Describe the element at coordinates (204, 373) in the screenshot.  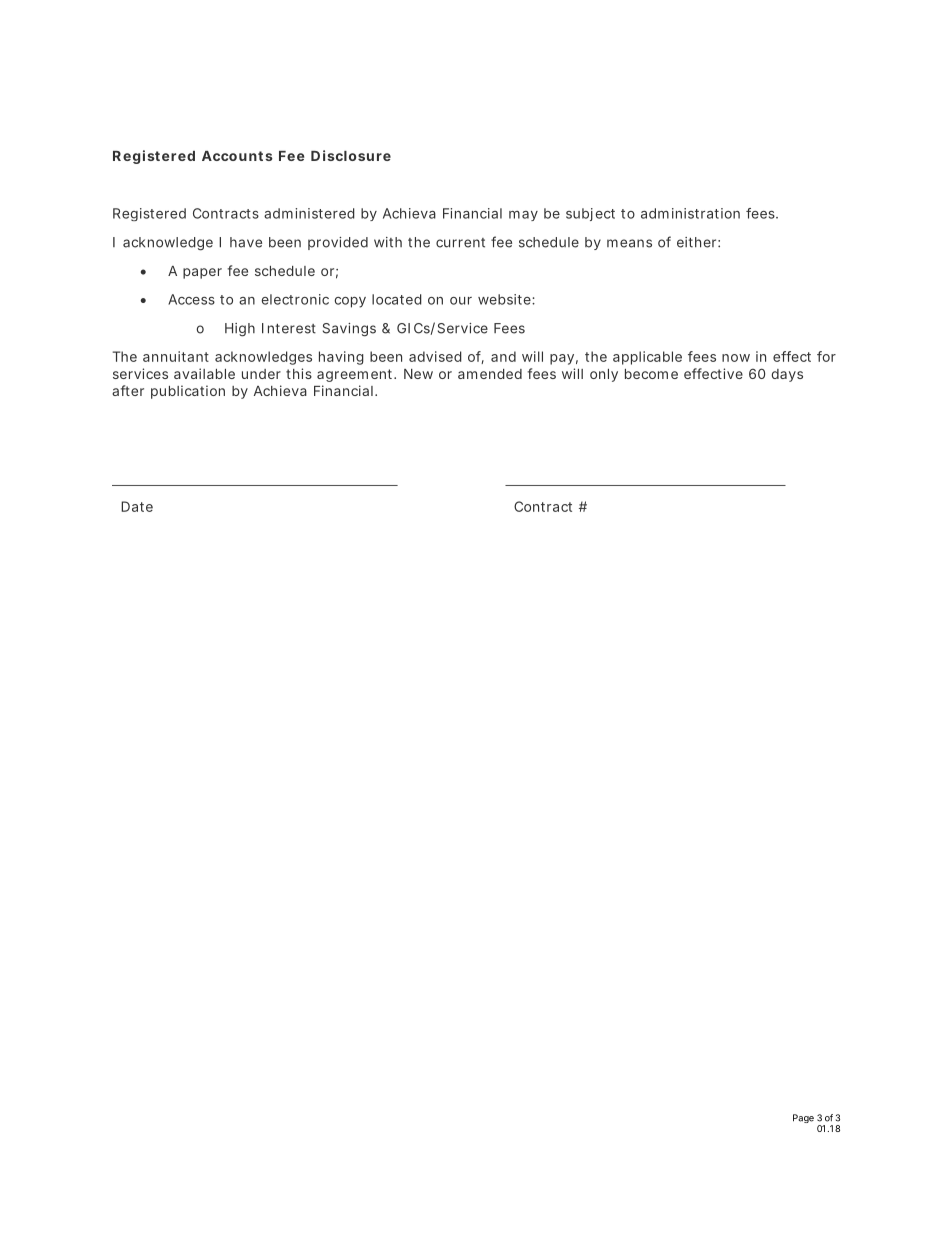
I see `available` at that location.
